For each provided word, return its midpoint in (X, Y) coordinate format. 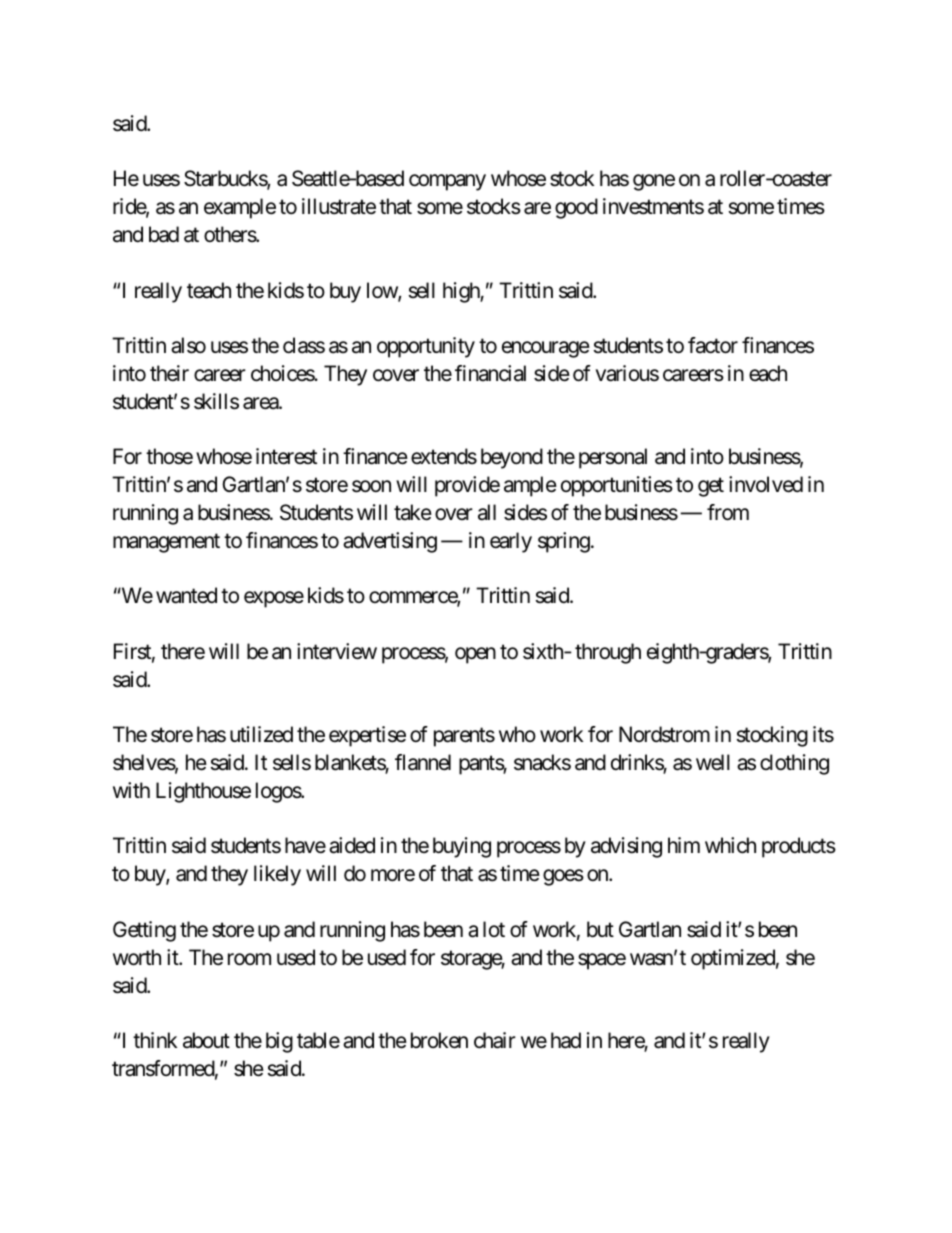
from (728, 512)
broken (439, 1040)
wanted (186, 595)
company (447, 183)
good (576, 208)
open (475, 655)
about (206, 1040)
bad (164, 234)
